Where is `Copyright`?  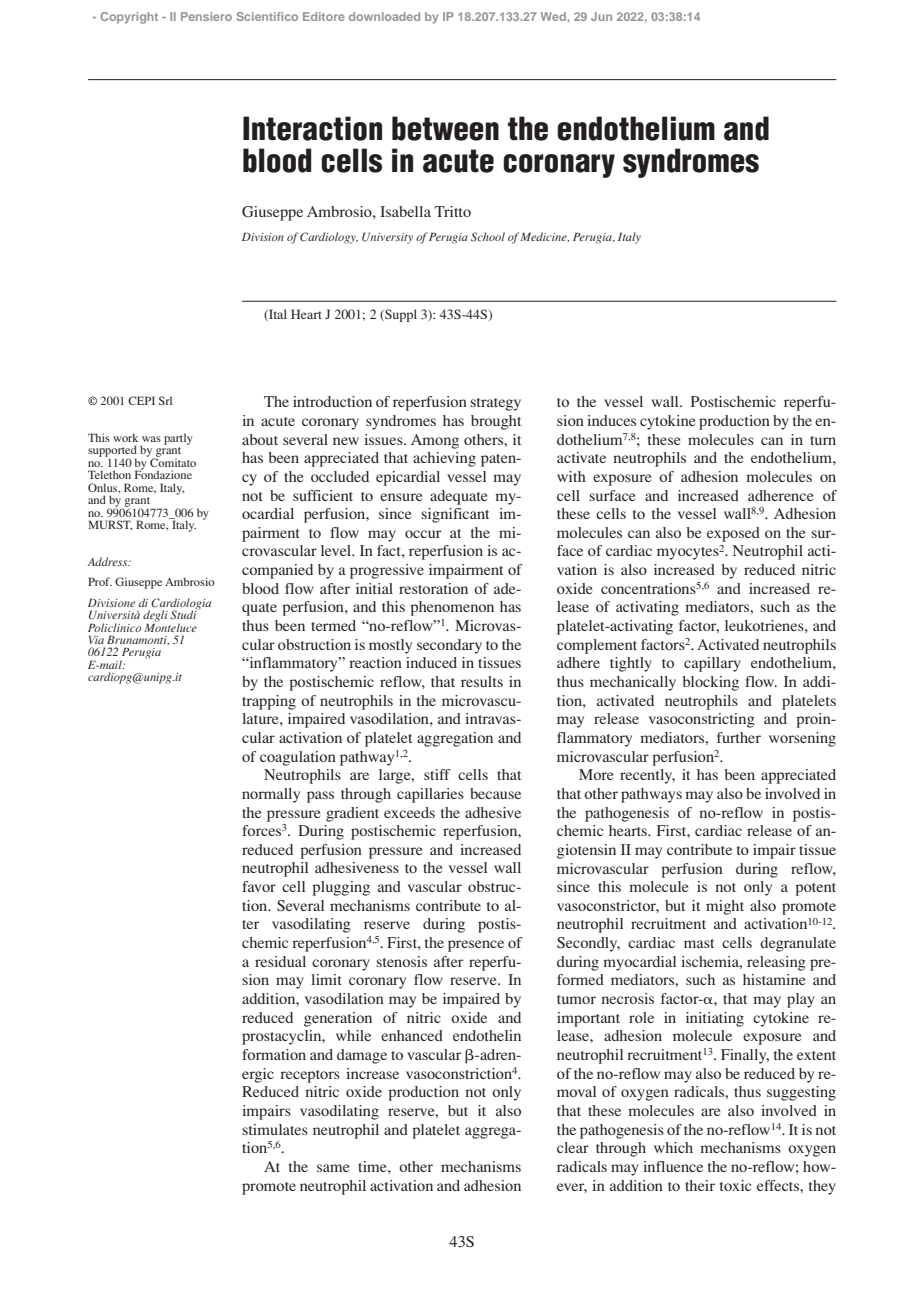
Copyright is located at coordinates (129, 18).
